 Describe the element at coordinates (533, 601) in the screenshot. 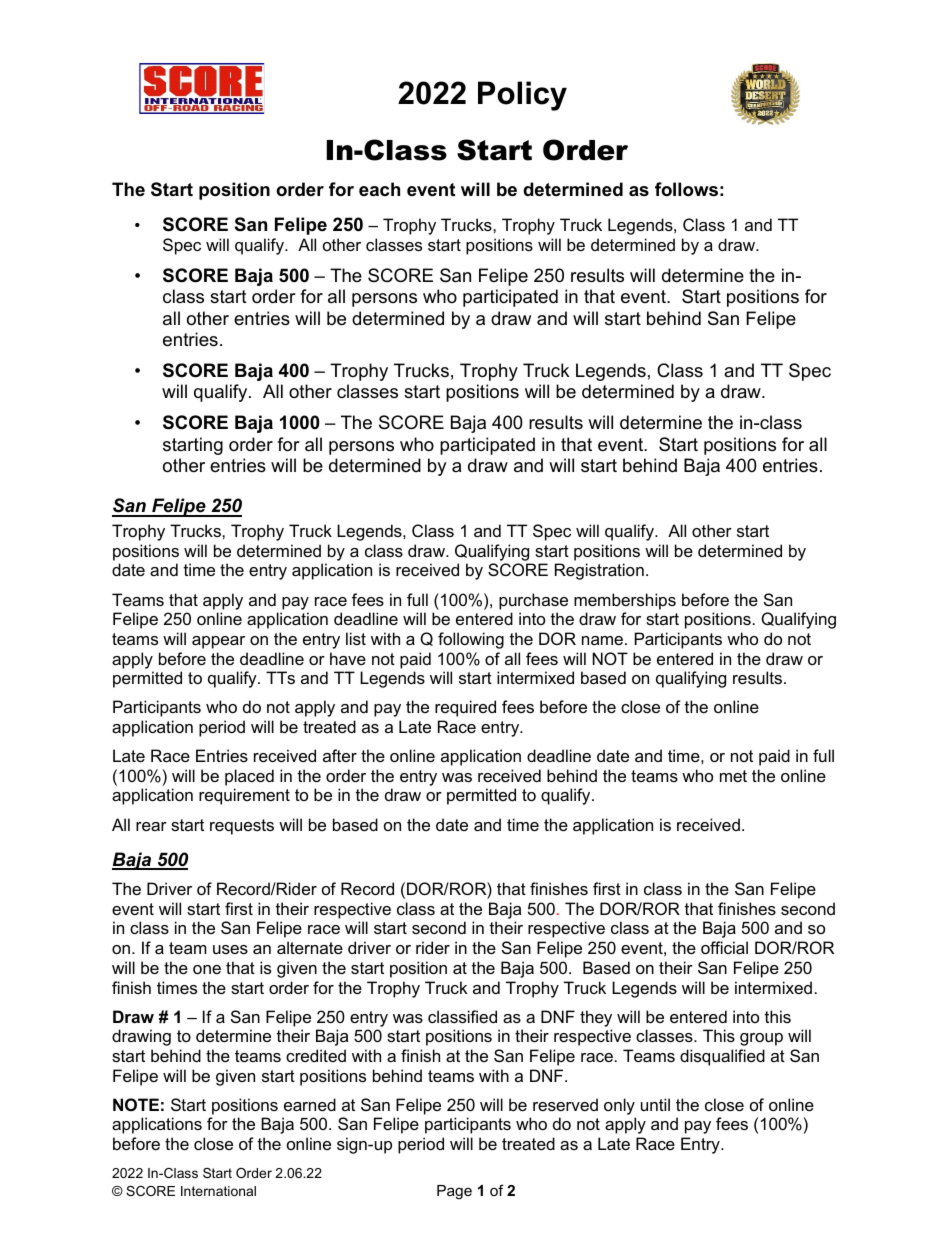

I see `purchase` at that location.
